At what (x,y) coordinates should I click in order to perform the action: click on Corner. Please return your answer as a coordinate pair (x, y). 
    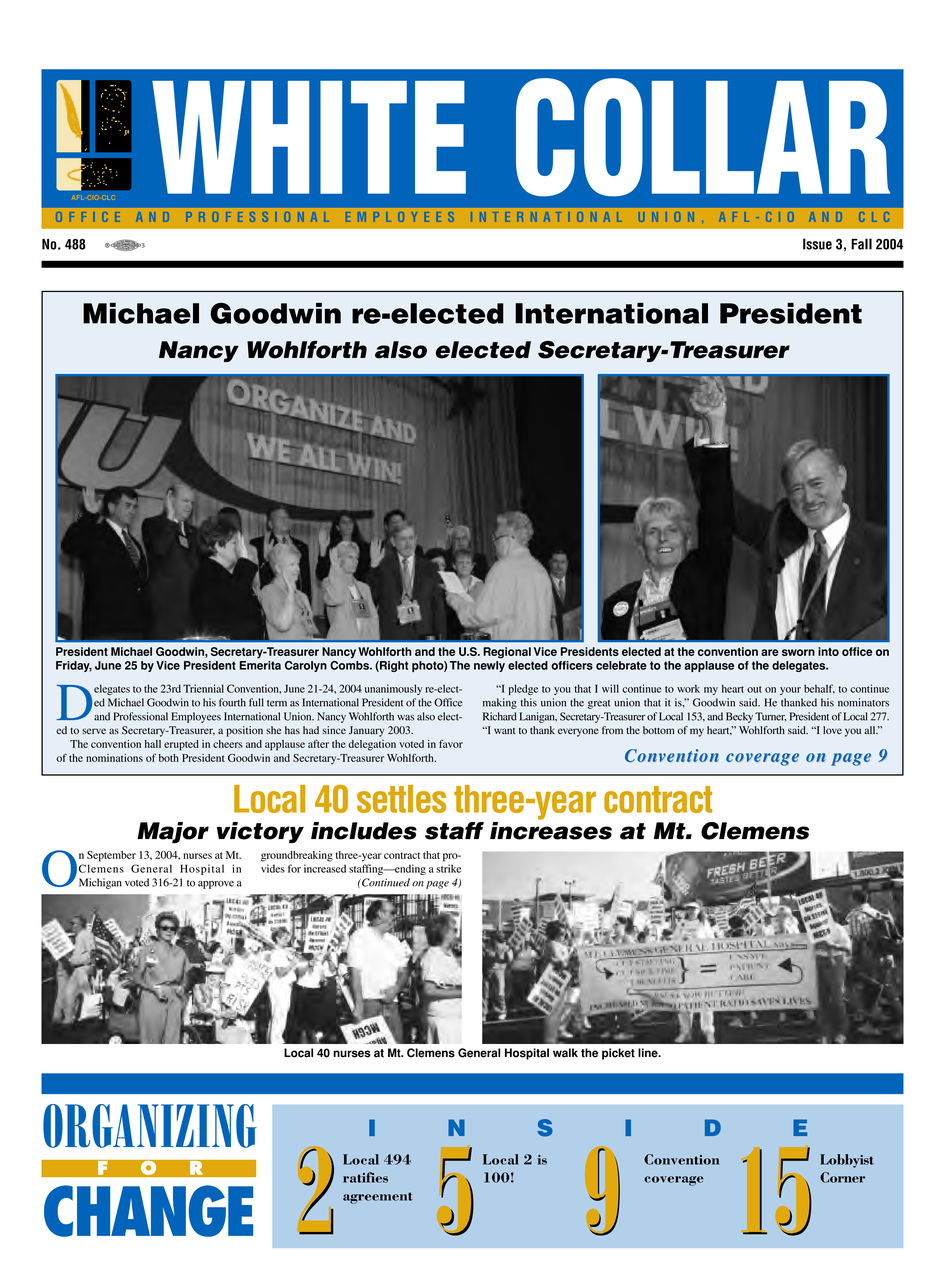
    Looking at the image, I should click on (842, 1177).
